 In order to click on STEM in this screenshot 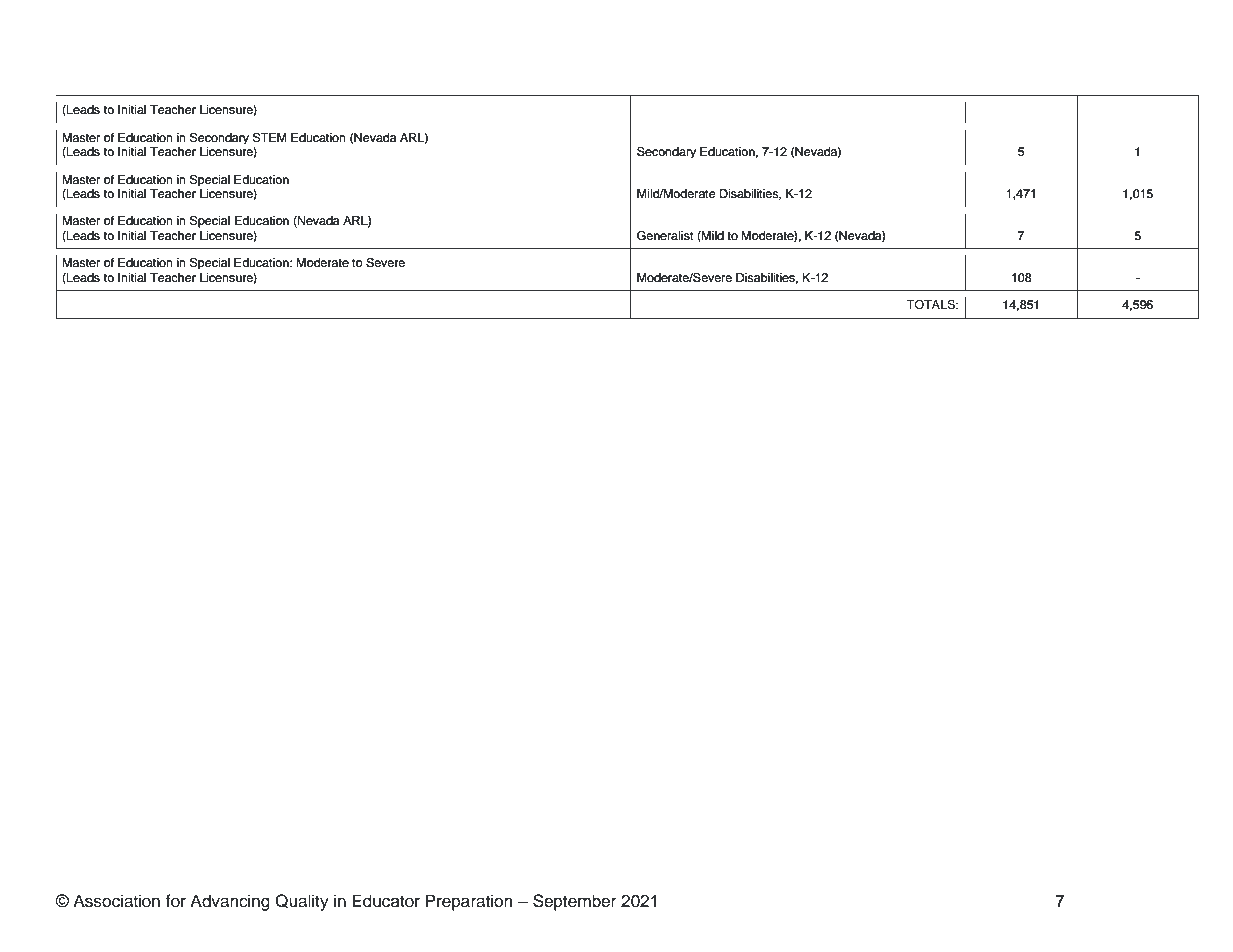, I will do `click(270, 138)`.
